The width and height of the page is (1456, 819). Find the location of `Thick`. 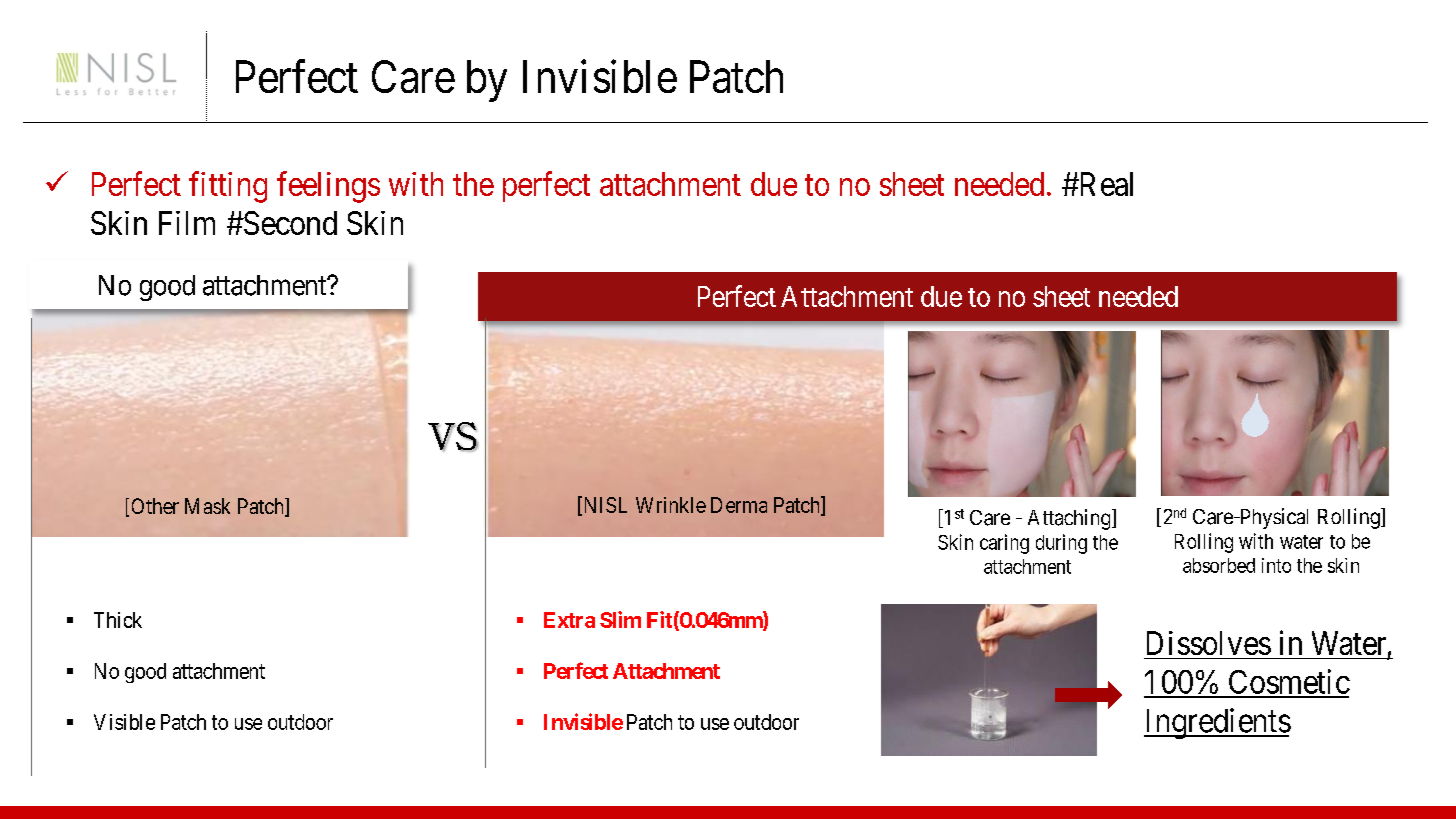

Thick is located at coordinates (118, 620).
